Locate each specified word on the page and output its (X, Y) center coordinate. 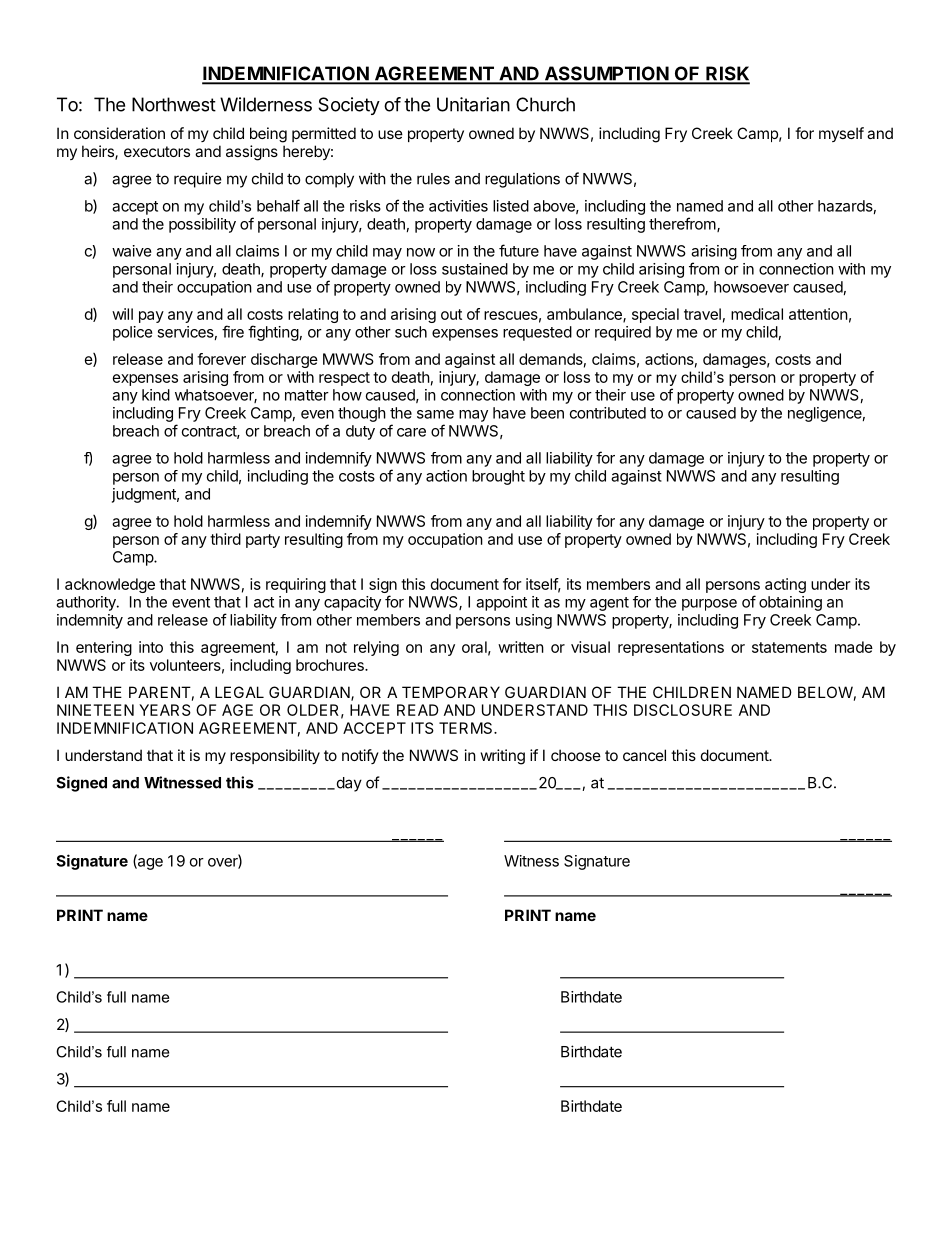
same (435, 414)
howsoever (751, 287)
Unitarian (473, 104)
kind (156, 395)
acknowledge (110, 585)
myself (841, 134)
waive (132, 251)
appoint (501, 603)
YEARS (165, 710)
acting (785, 585)
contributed (608, 413)
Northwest (174, 104)
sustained (475, 269)
